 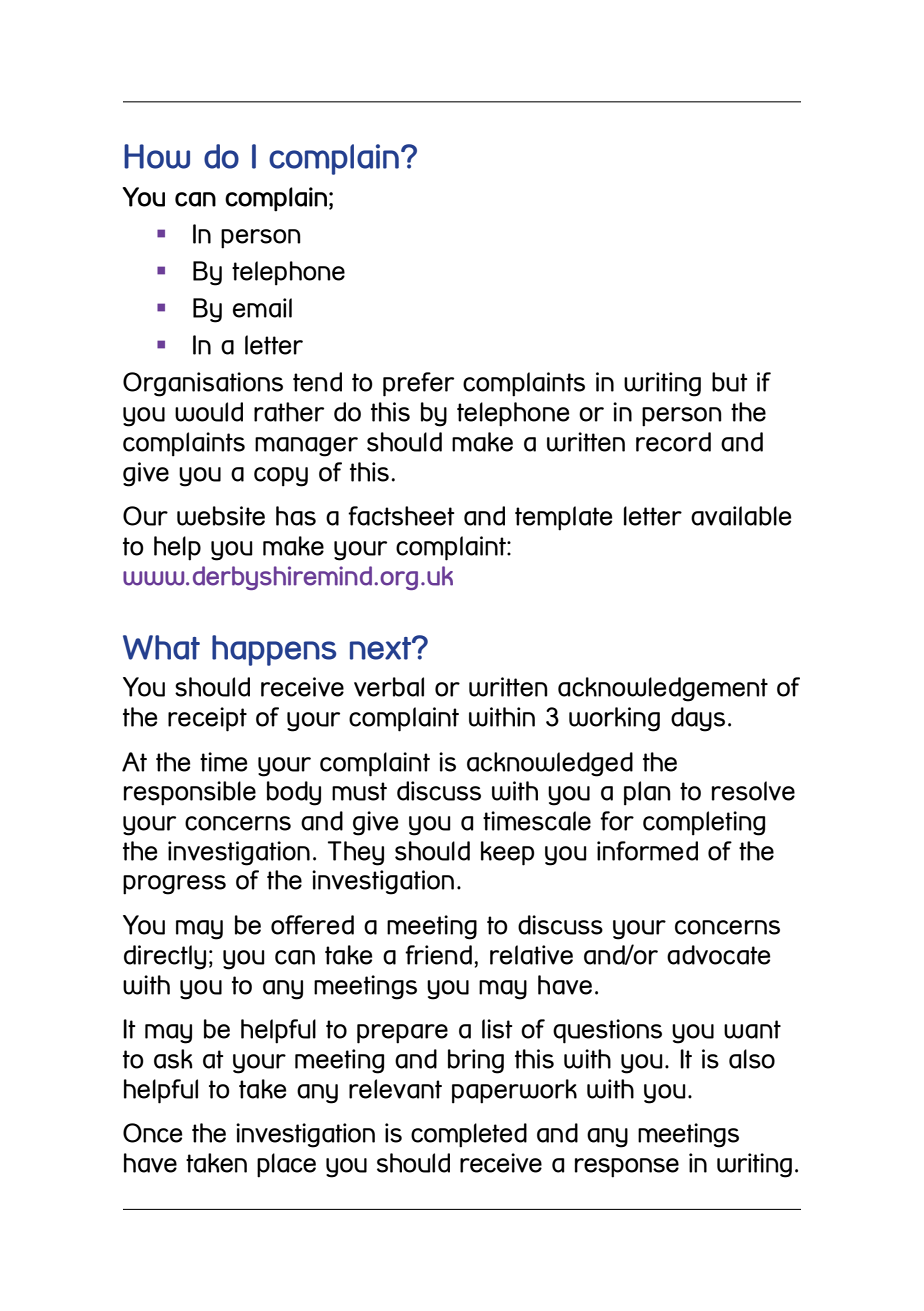 What do you see at coordinates (286, 1165) in the screenshot?
I see `place` at bounding box center [286, 1165].
